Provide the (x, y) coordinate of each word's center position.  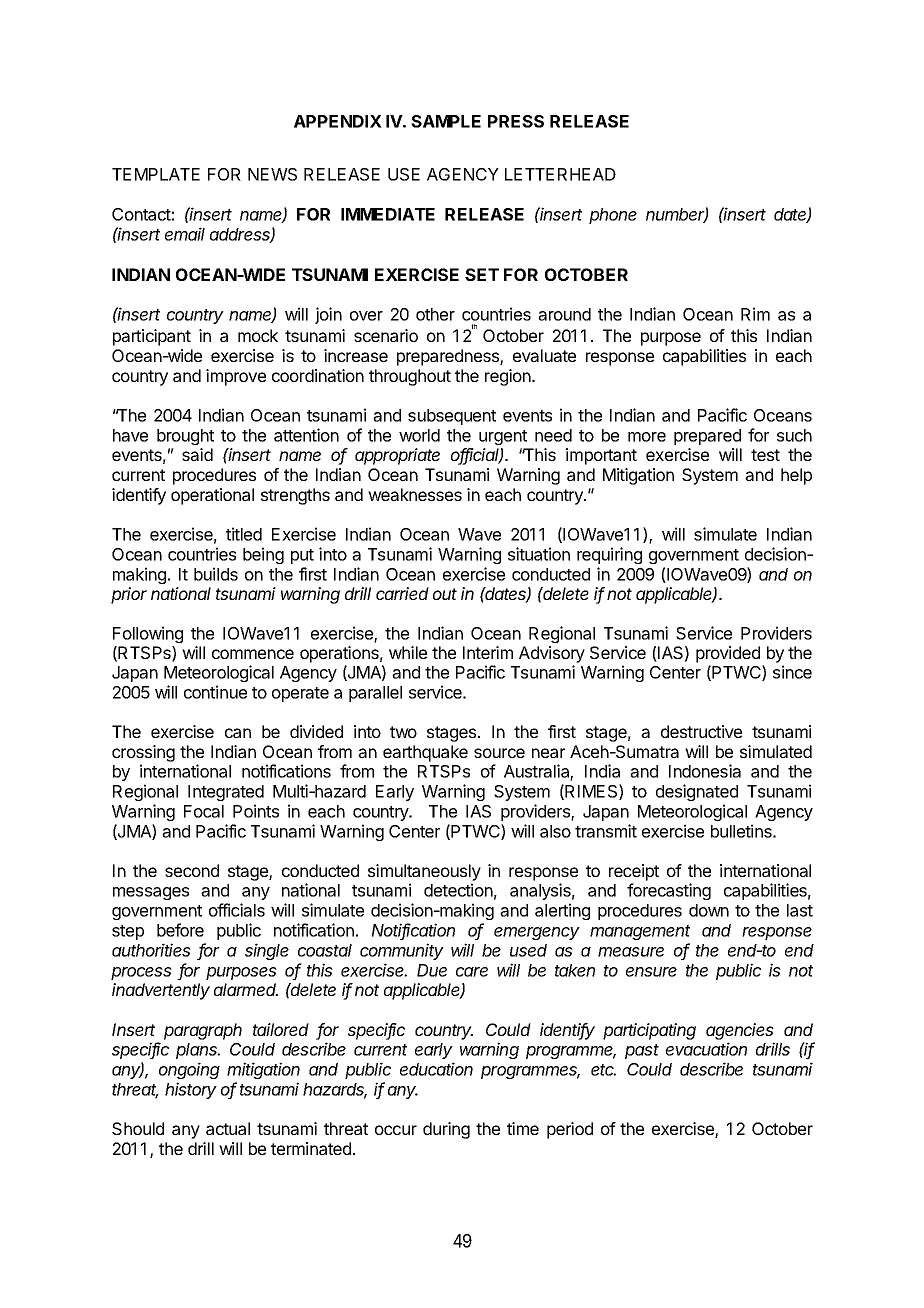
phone (613, 216)
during (446, 1130)
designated (697, 792)
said (197, 454)
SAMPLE (446, 121)
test (765, 455)
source (499, 753)
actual (228, 1128)
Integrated (226, 793)
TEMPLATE (156, 174)
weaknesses (415, 494)
